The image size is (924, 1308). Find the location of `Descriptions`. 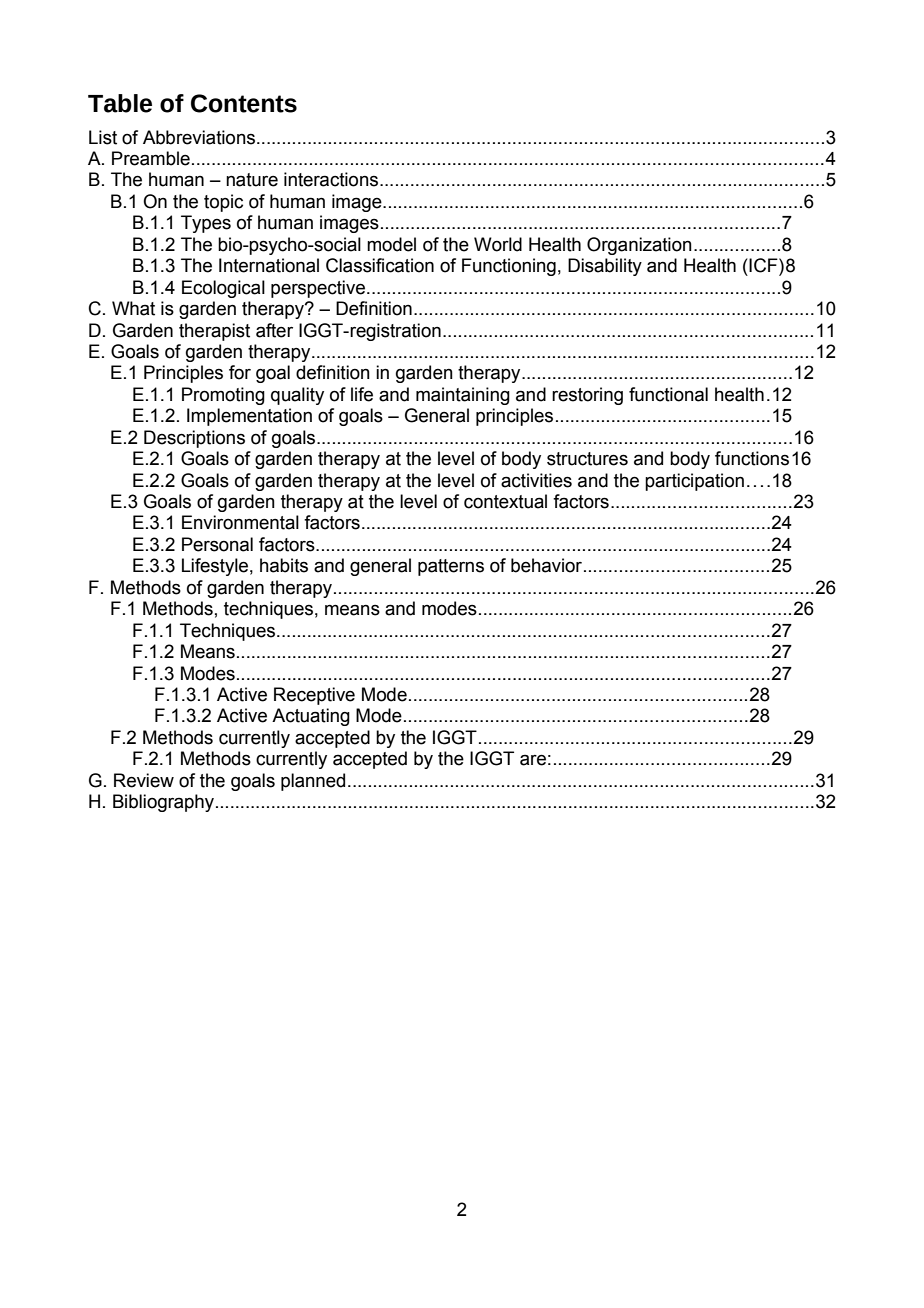

Descriptions is located at coordinates (194, 439).
